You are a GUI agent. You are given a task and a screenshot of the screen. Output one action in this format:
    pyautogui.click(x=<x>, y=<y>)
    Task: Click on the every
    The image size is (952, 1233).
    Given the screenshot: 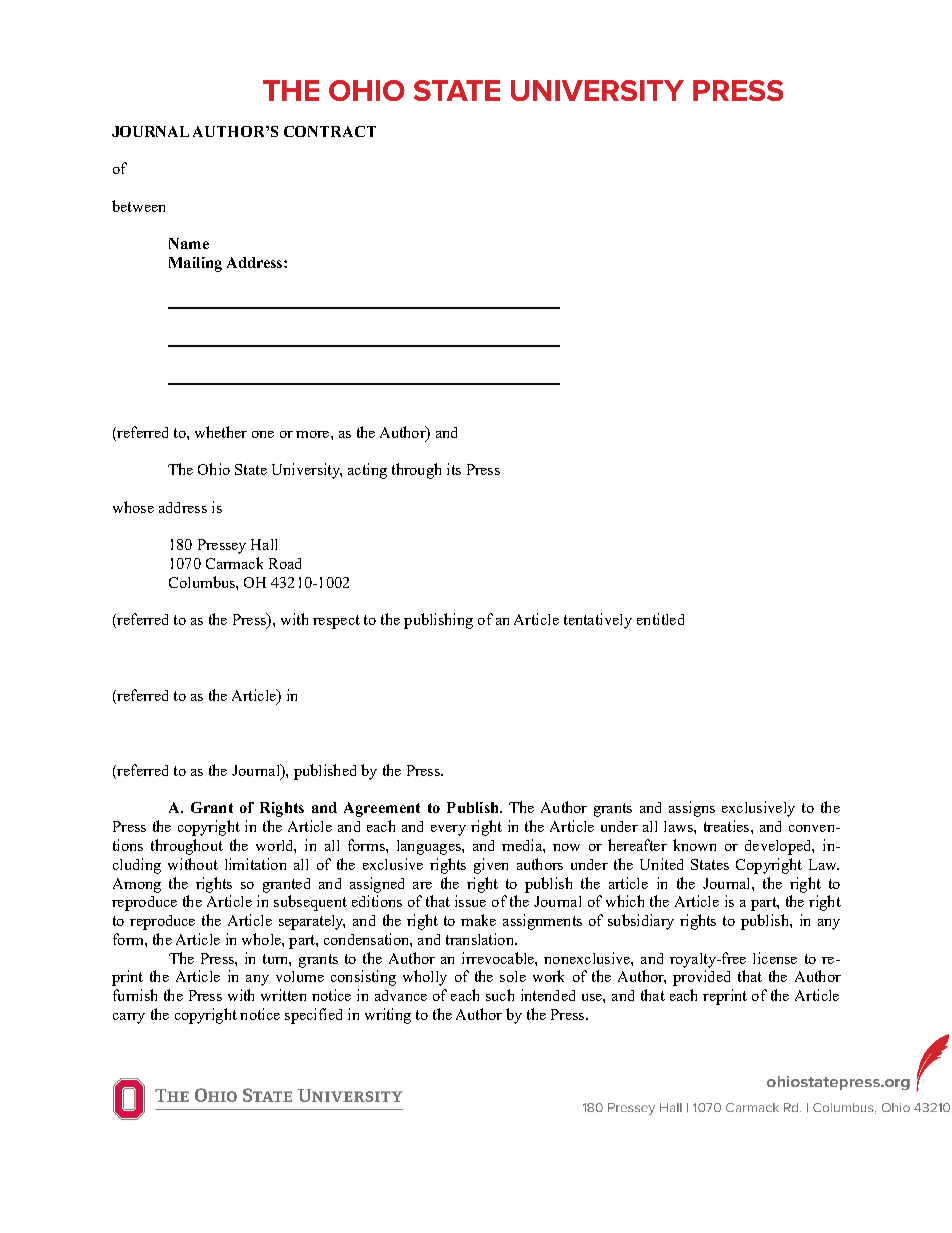 What is the action you would take?
    pyautogui.click(x=448, y=830)
